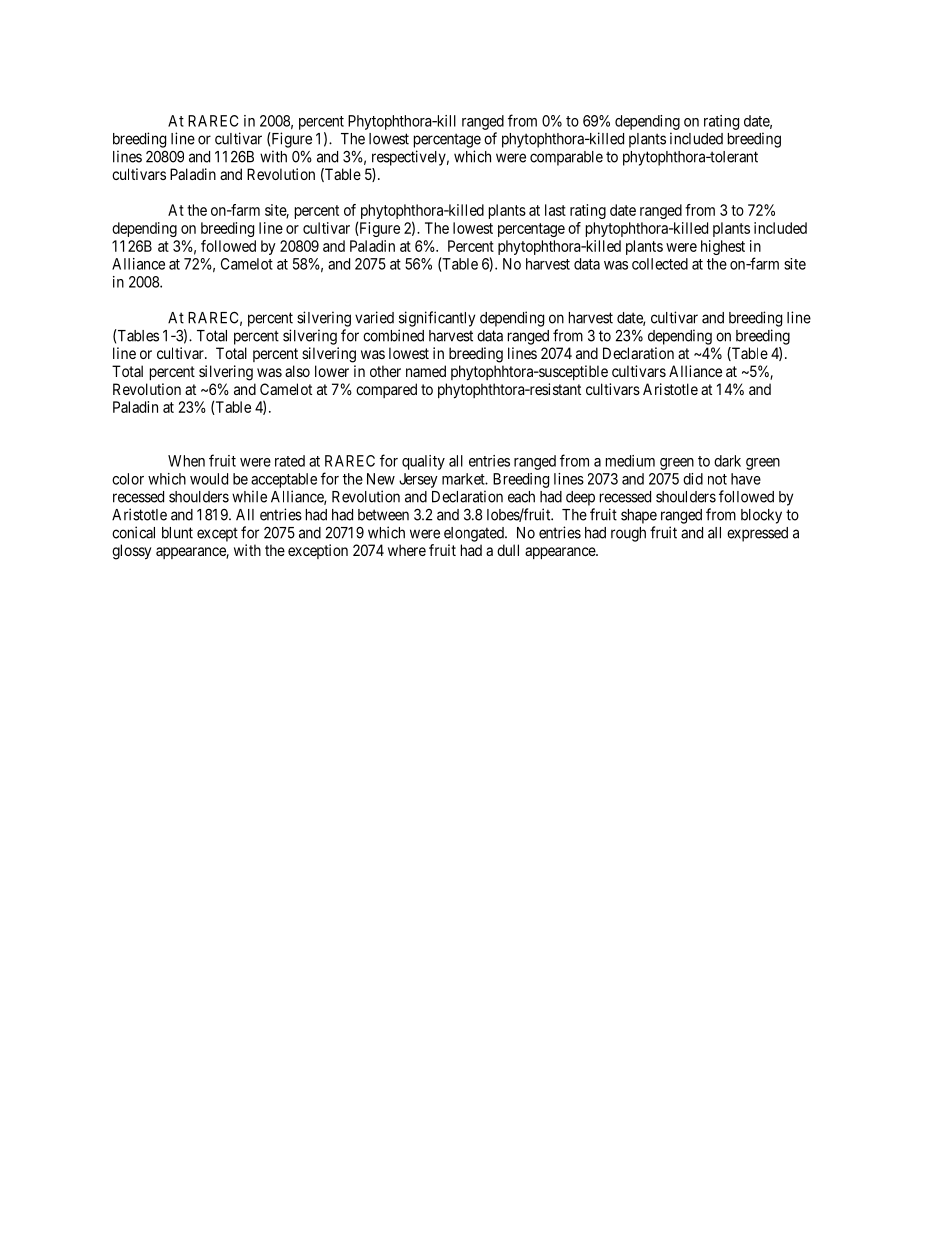 This screenshot has width=952, height=1233. I want to click on elongated, so click(475, 534).
